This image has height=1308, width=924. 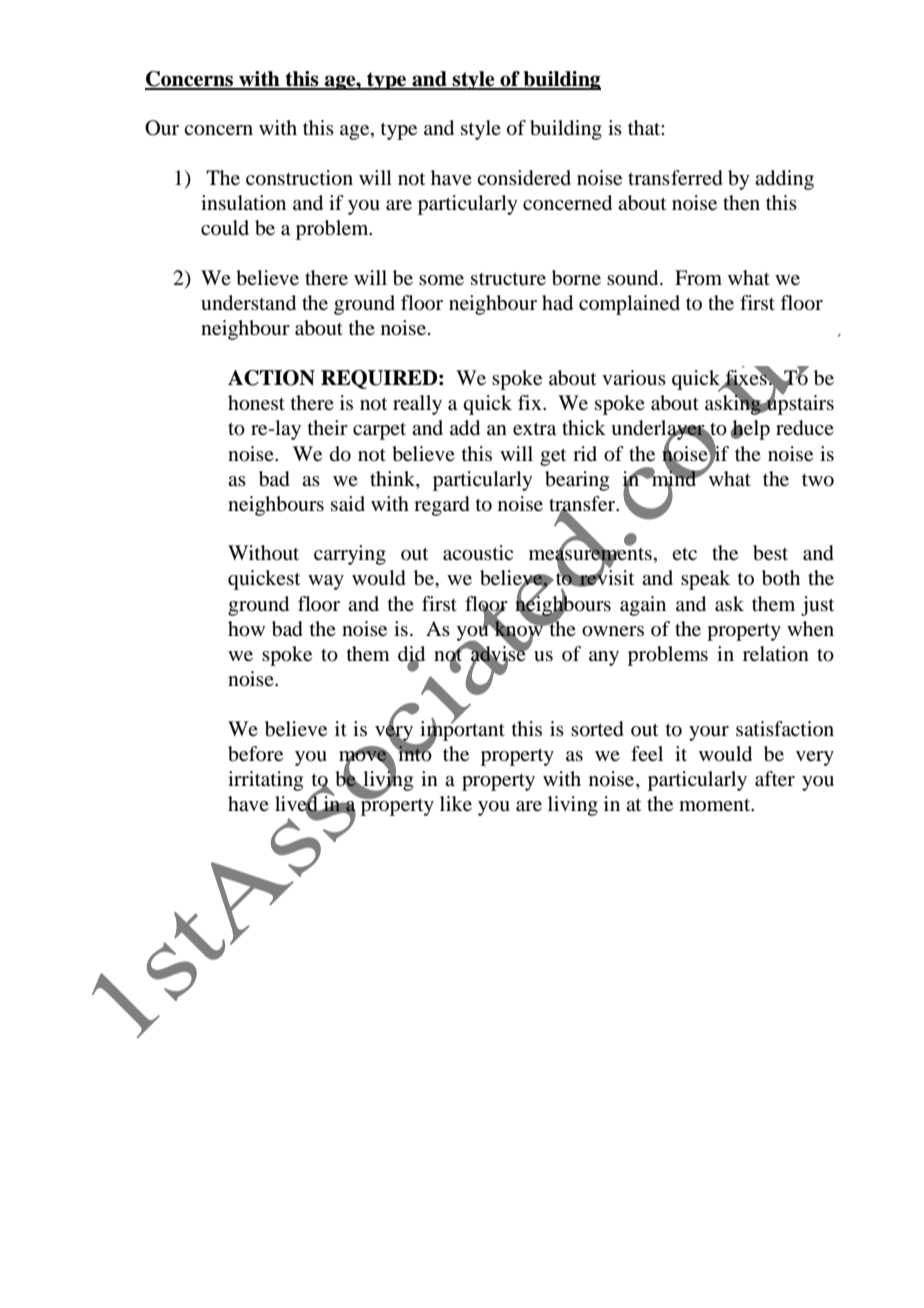 What do you see at coordinates (265, 781) in the image?
I see `irritating` at bounding box center [265, 781].
